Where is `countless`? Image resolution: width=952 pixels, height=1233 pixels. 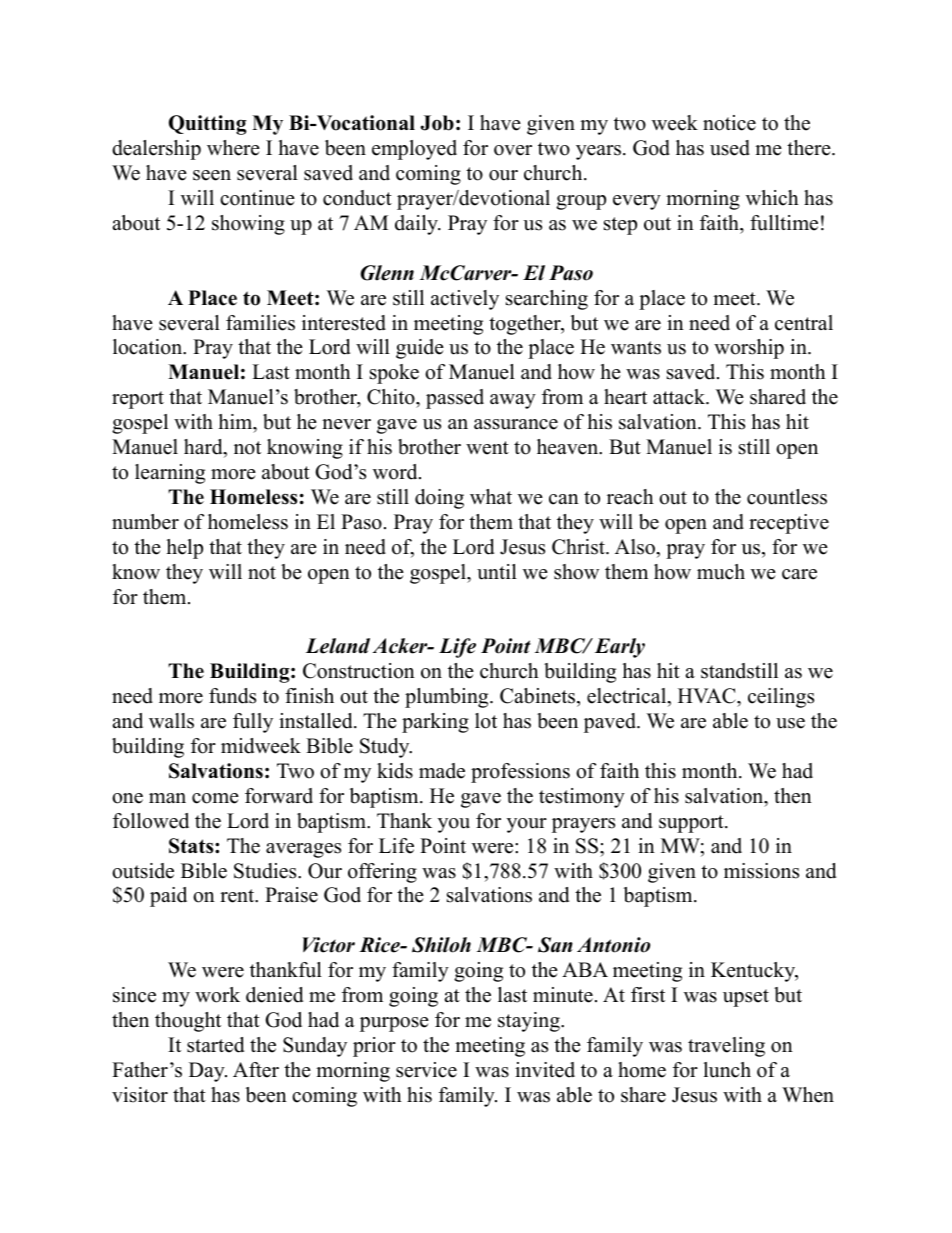 countless is located at coordinates (787, 497).
